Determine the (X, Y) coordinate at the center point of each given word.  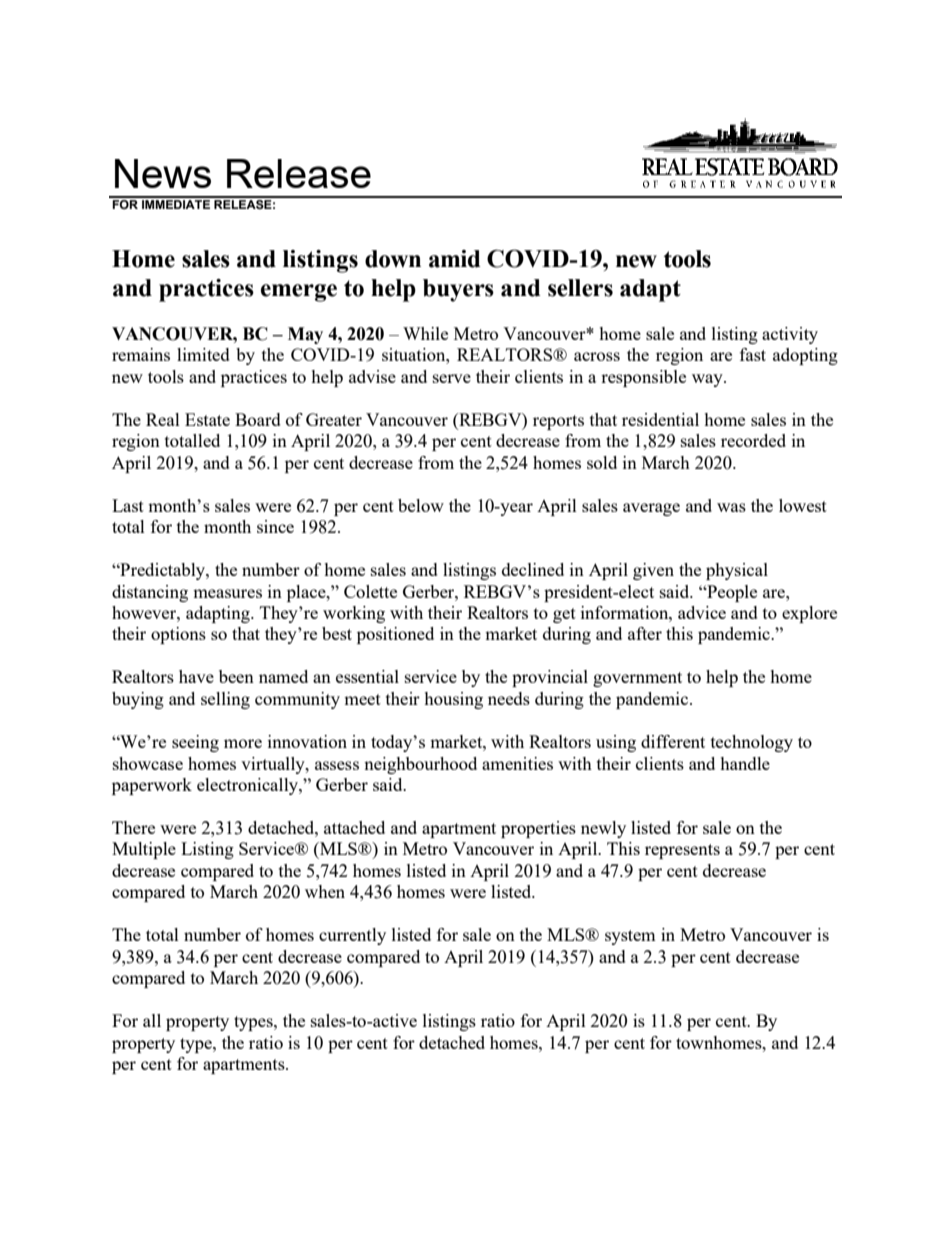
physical (737, 571)
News (163, 173)
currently (352, 936)
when (325, 891)
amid (455, 259)
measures (227, 593)
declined (533, 569)
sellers (580, 288)
